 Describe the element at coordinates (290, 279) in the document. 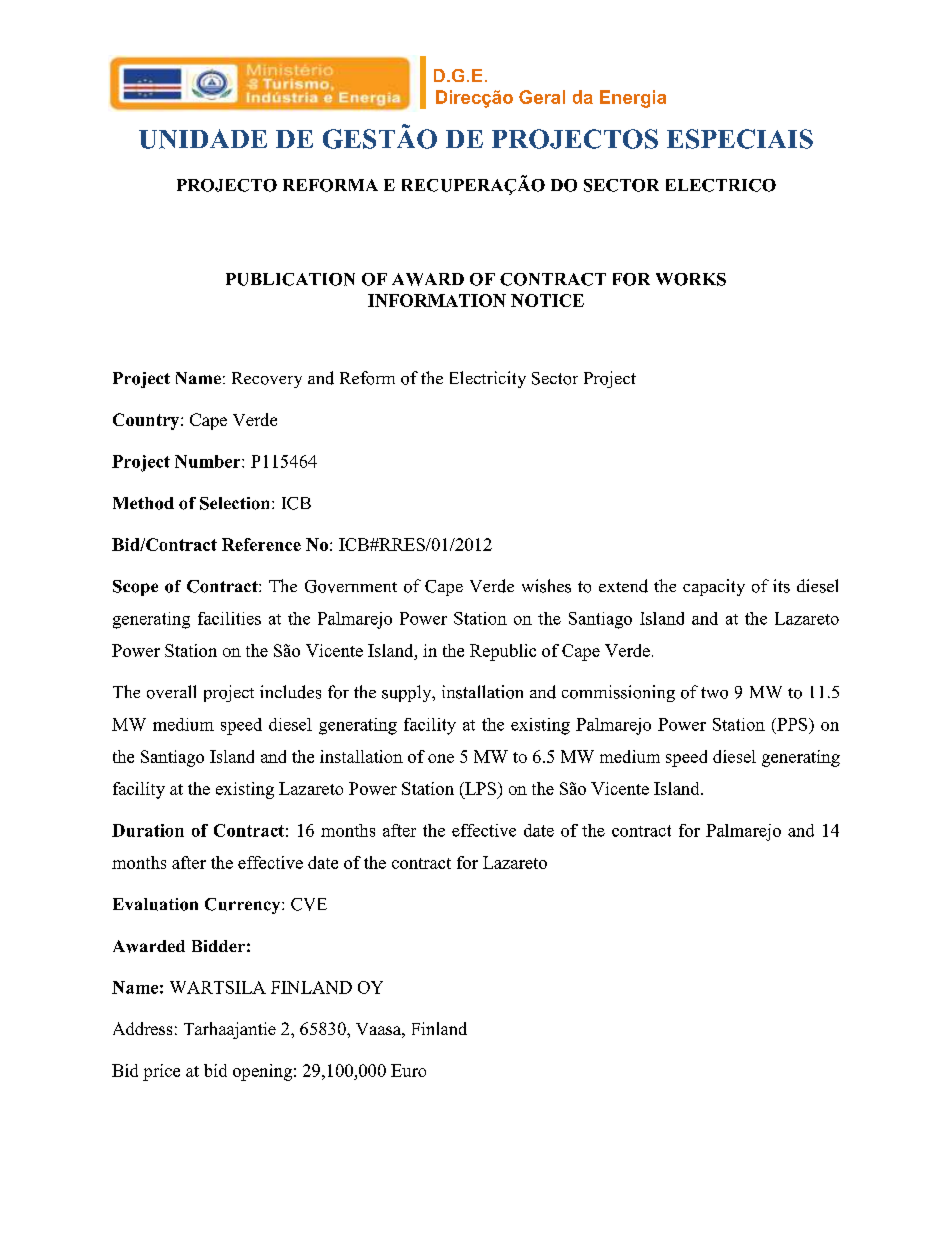

I see `PUBLICATION` at that location.
